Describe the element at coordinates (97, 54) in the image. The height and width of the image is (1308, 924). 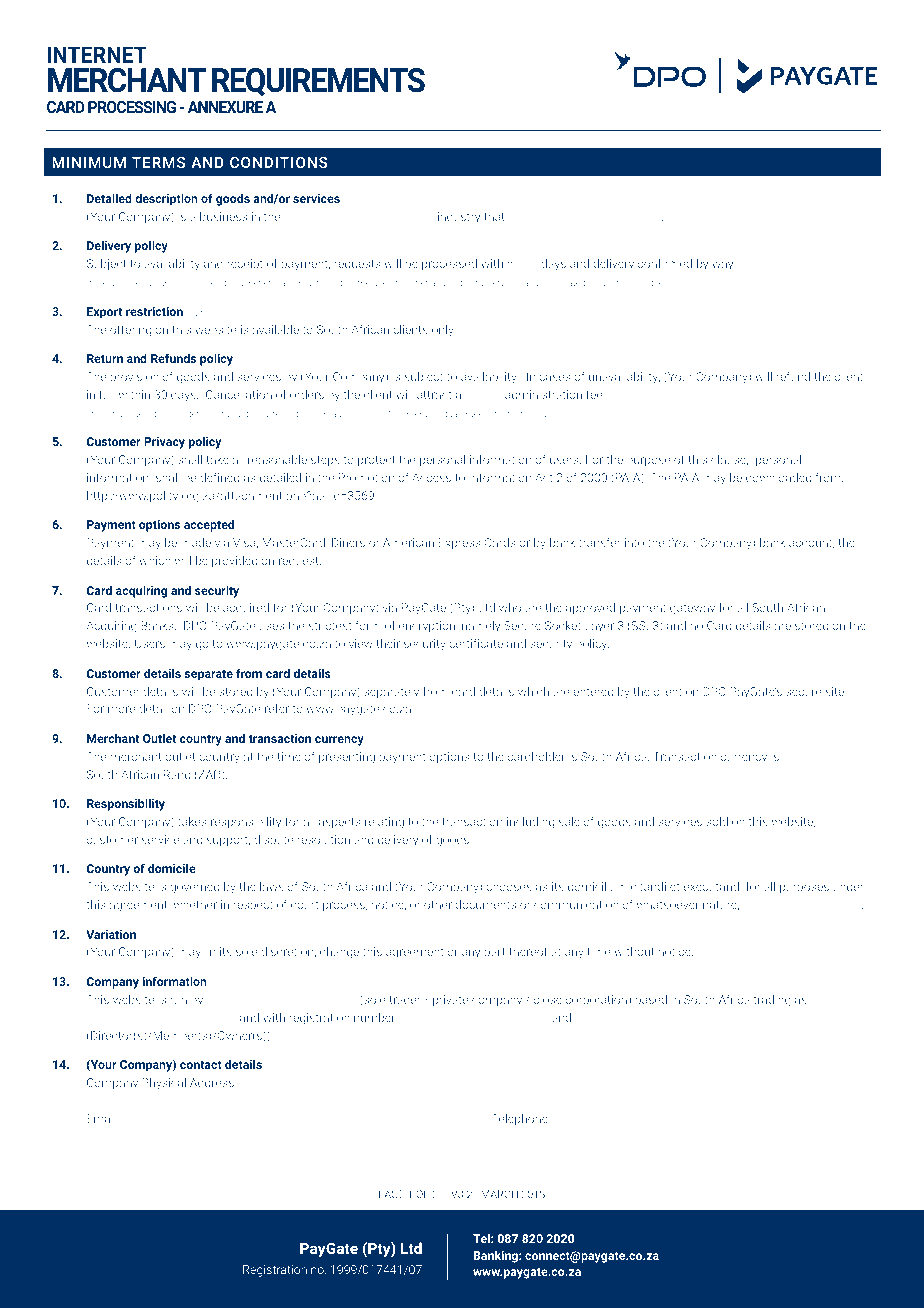
I see `INTERNET` at that location.
